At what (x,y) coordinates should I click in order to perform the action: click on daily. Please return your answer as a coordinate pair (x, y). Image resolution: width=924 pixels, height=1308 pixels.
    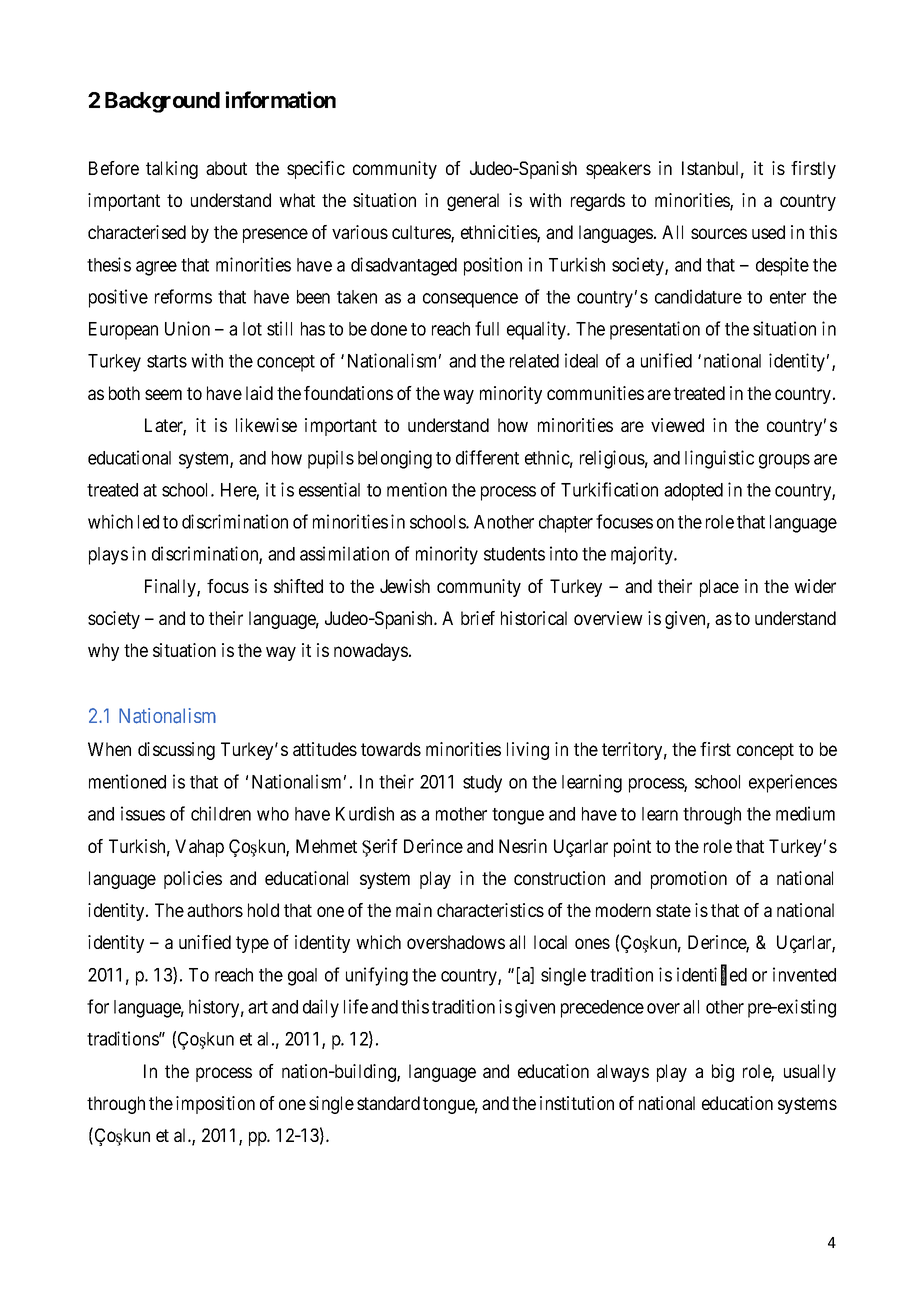
    Looking at the image, I should click on (321, 1008).
